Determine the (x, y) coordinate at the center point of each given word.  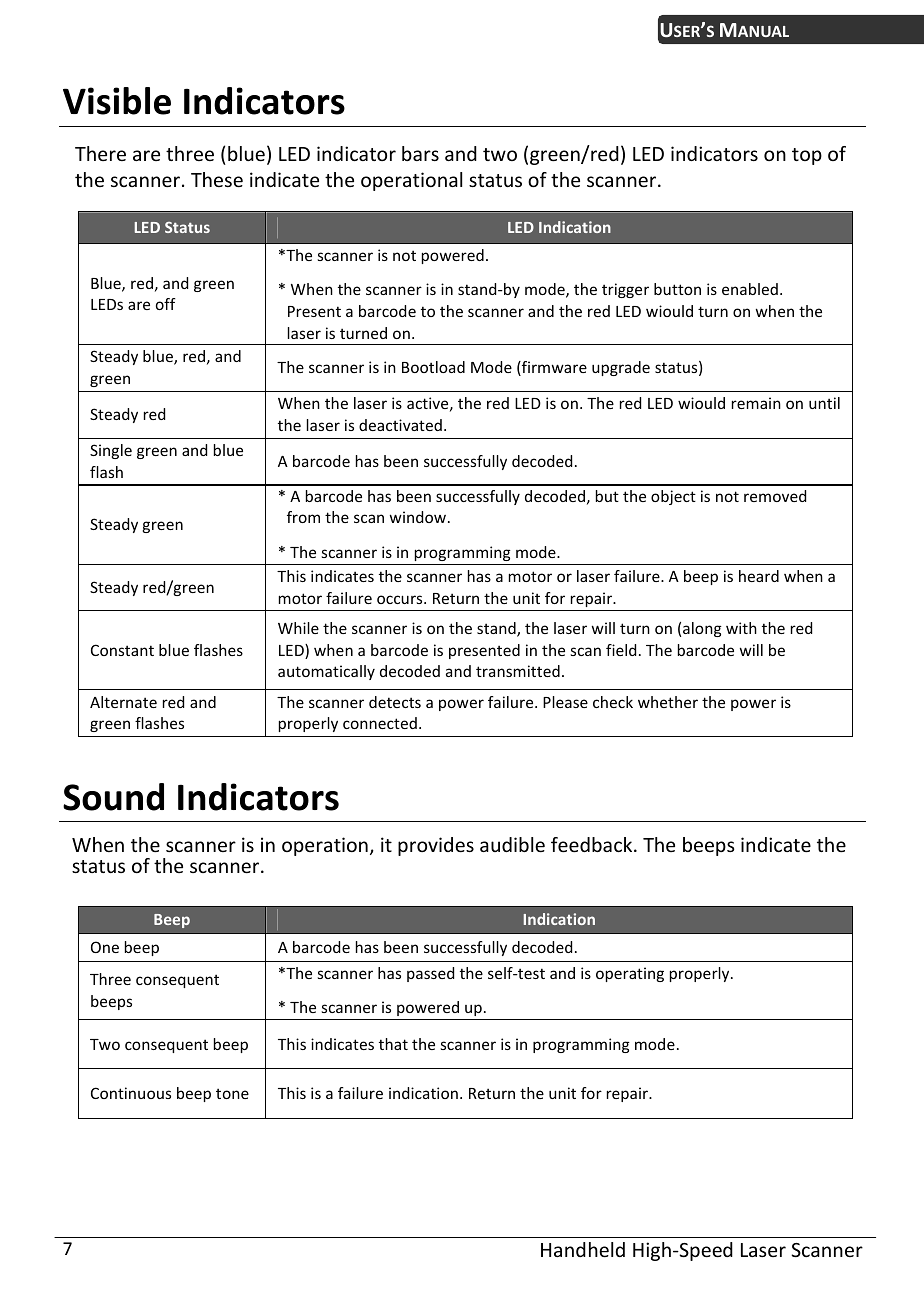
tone (232, 1093)
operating (630, 974)
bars (420, 153)
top (807, 156)
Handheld (583, 1249)
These (217, 179)
